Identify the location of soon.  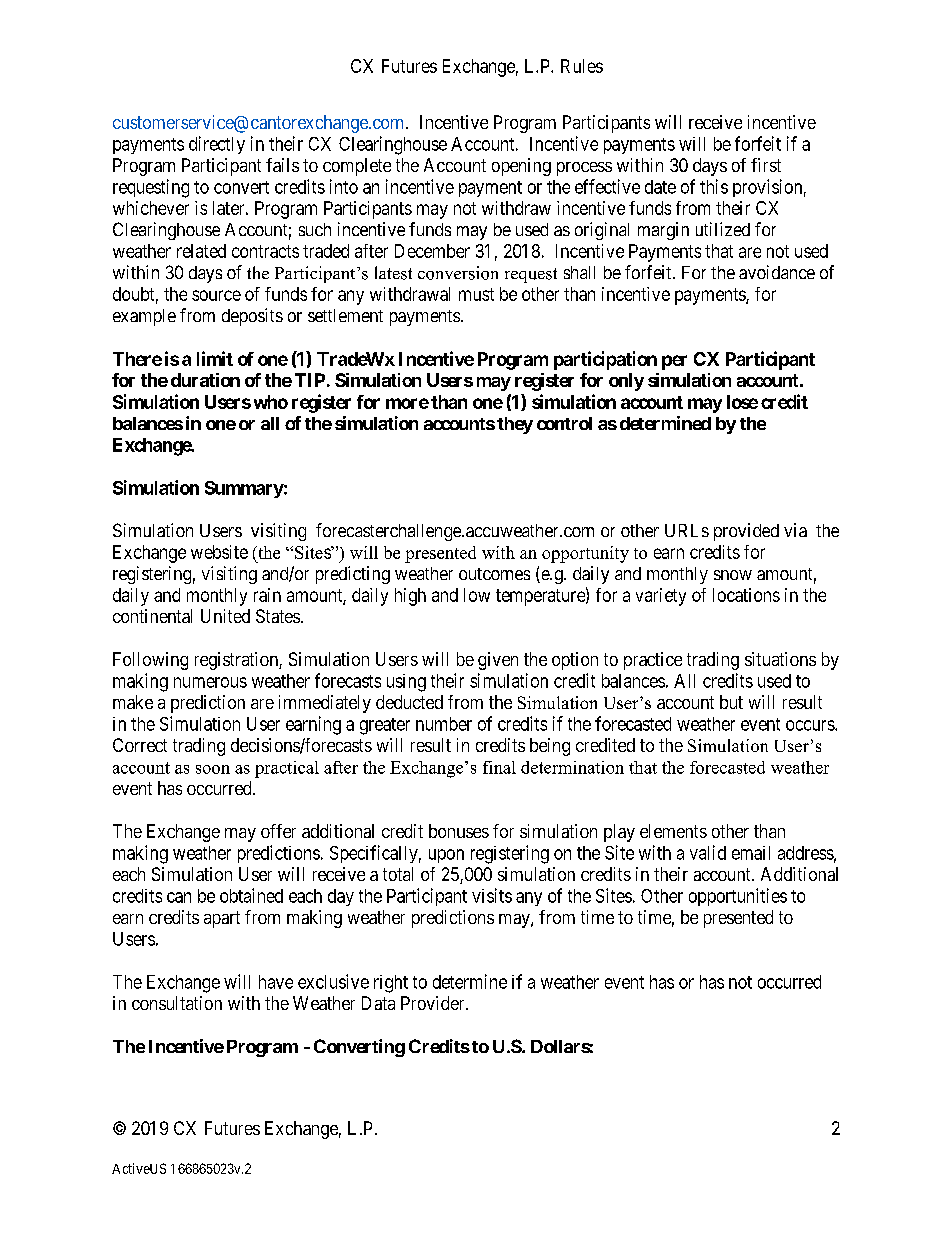
(213, 769).
